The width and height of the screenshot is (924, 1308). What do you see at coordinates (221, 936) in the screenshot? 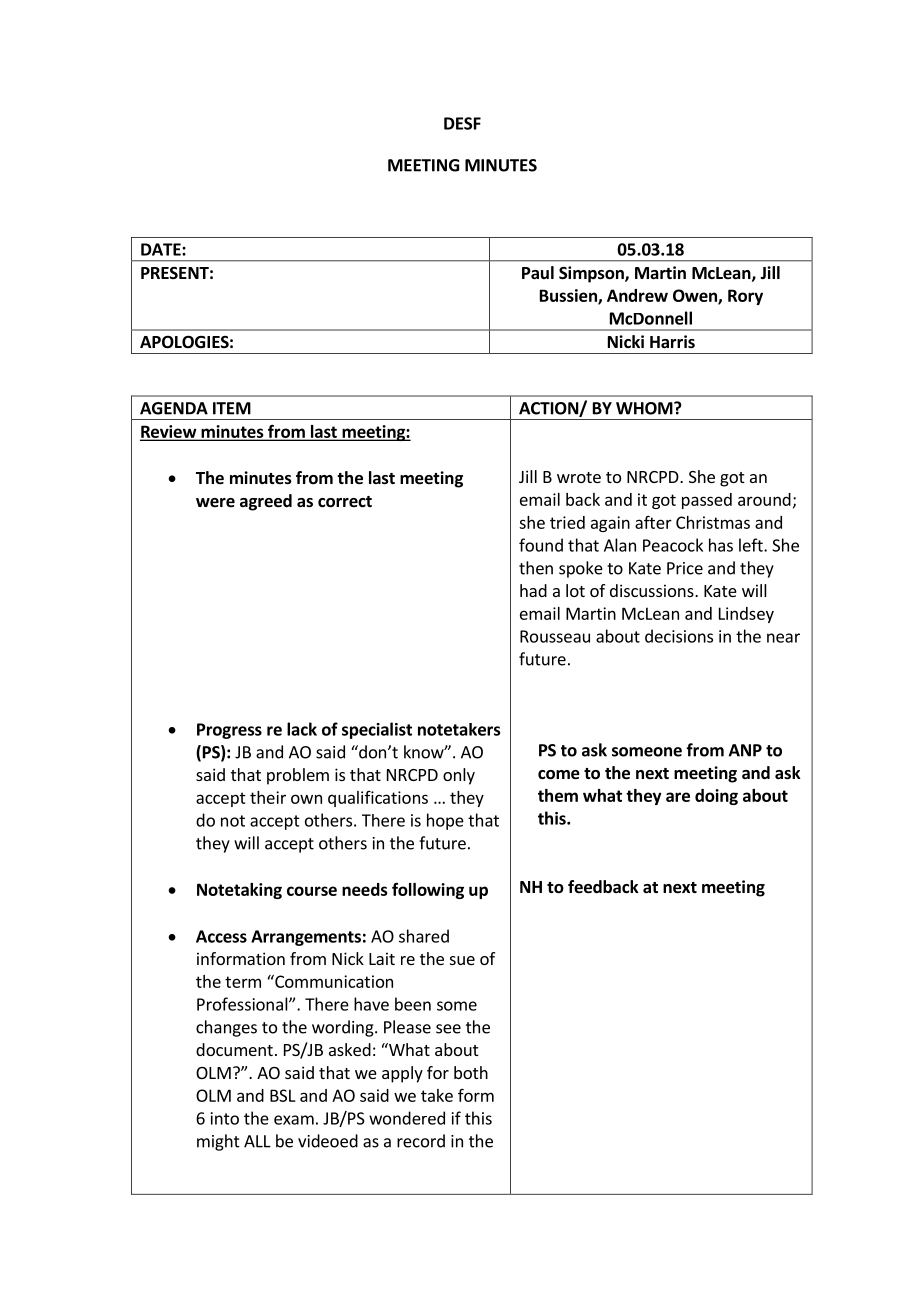
I see `Access` at bounding box center [221, 936].
